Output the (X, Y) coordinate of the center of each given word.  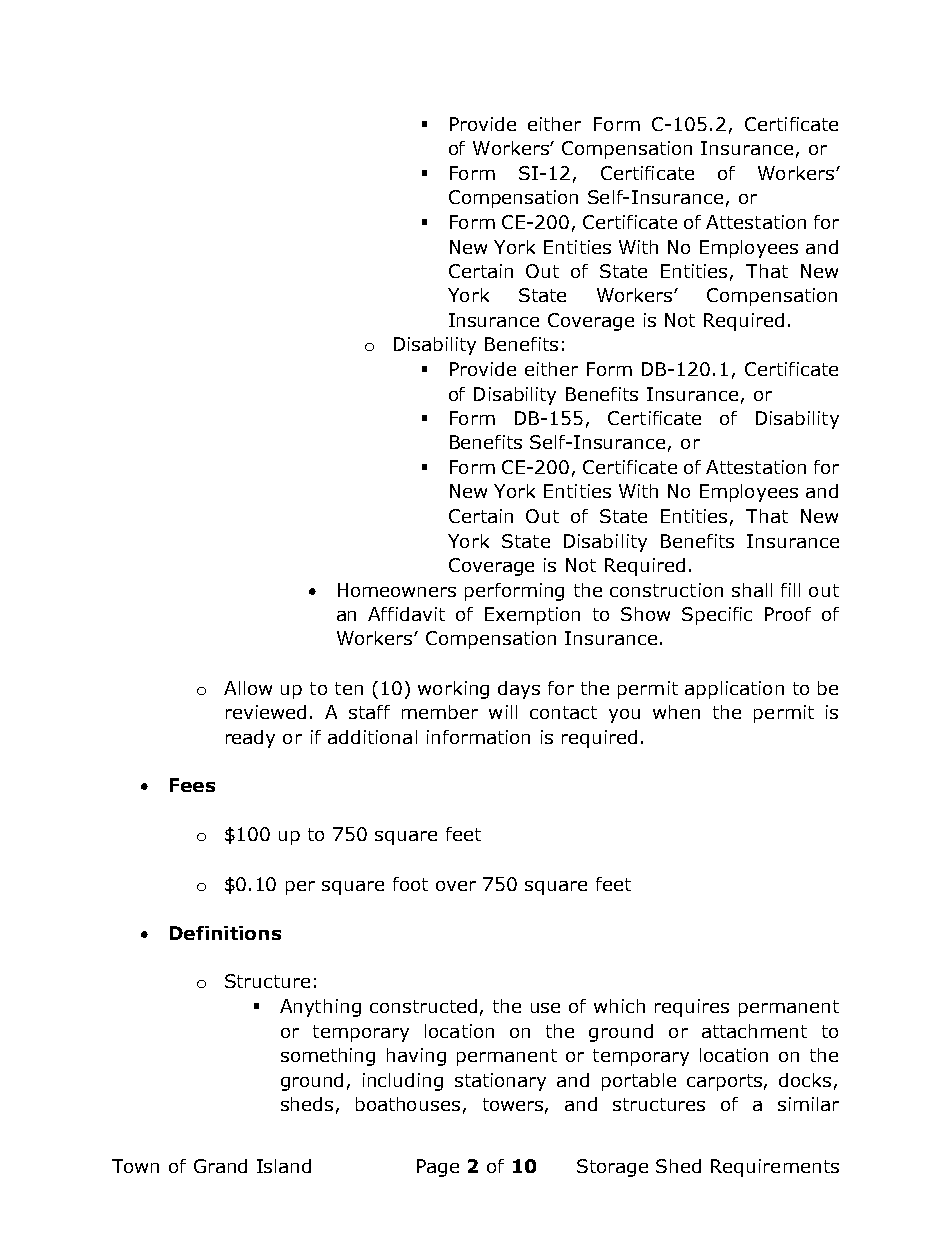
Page (438, 1168)
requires (692, 1008)
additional (372, 737)
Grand (220, 1166)
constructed (423, 1006)
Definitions (225, 933)
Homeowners (397, 590)
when (676, 712)
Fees (192, 785)
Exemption (532, 616)
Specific (717, 616)
